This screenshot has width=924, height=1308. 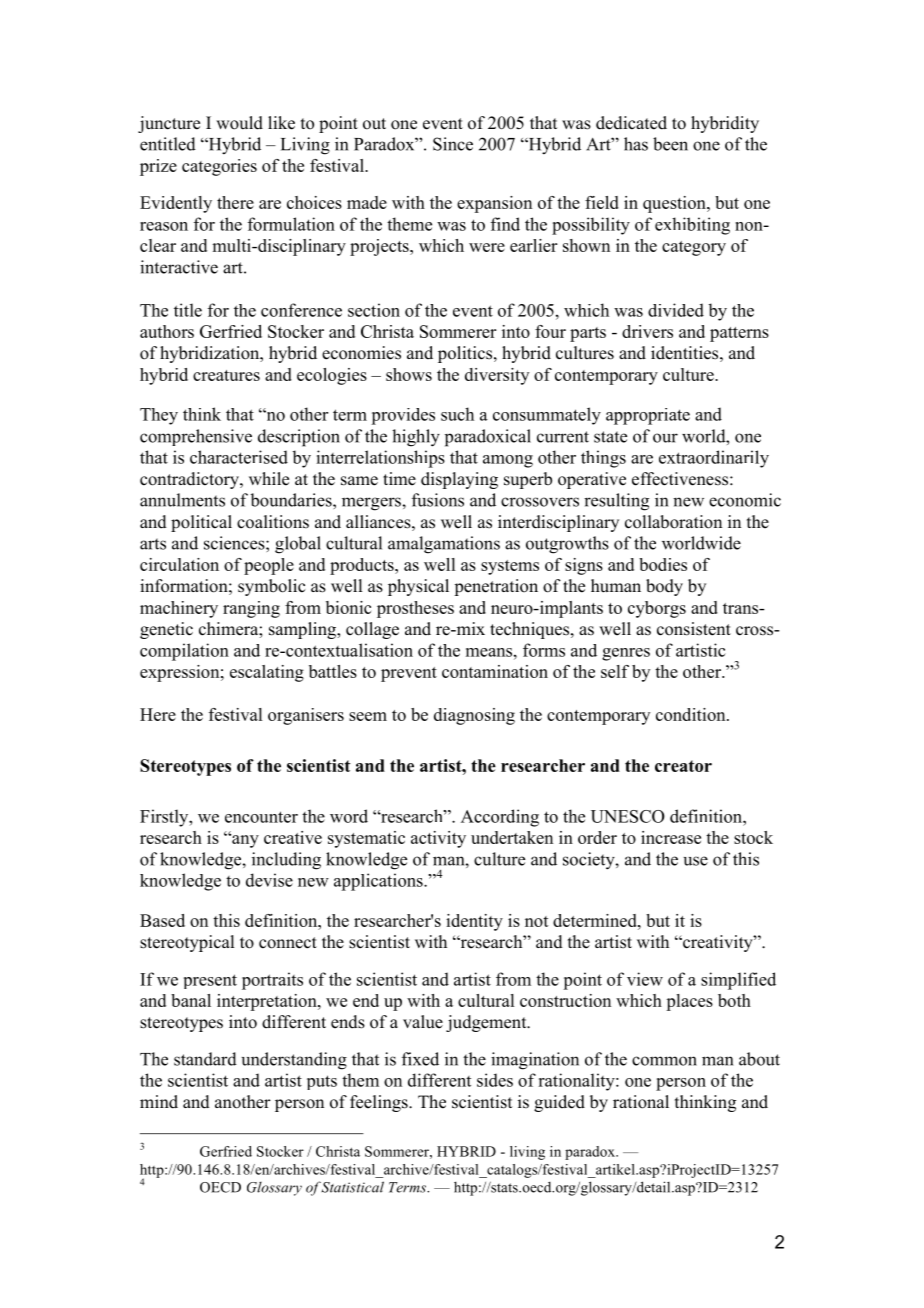 What do you see at coordinates (159, 1102) in the screenshot?
I see `mind` at bounding box center [159, 1102].
